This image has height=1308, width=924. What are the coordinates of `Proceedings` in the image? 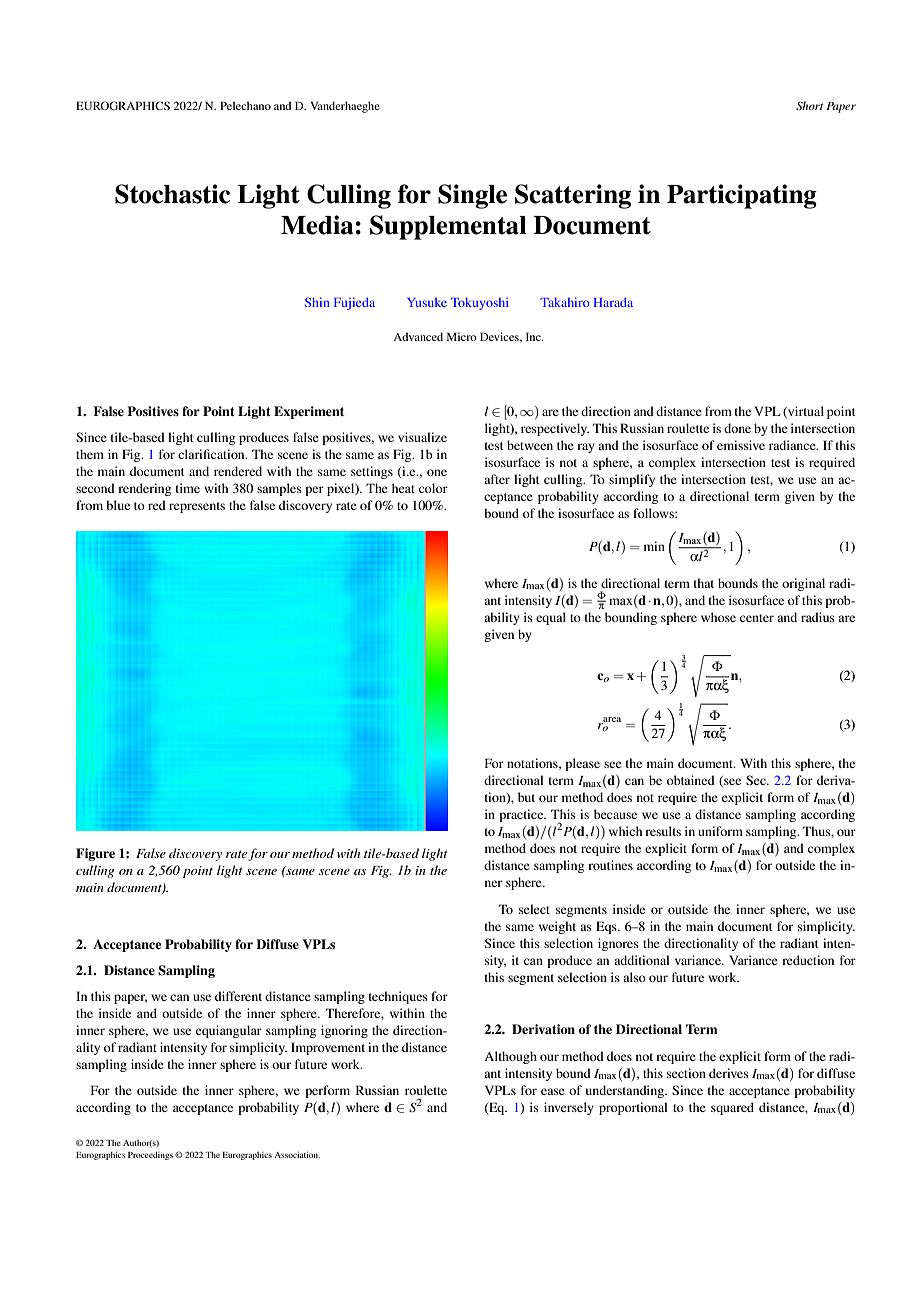 It's located at (150, 1156).
